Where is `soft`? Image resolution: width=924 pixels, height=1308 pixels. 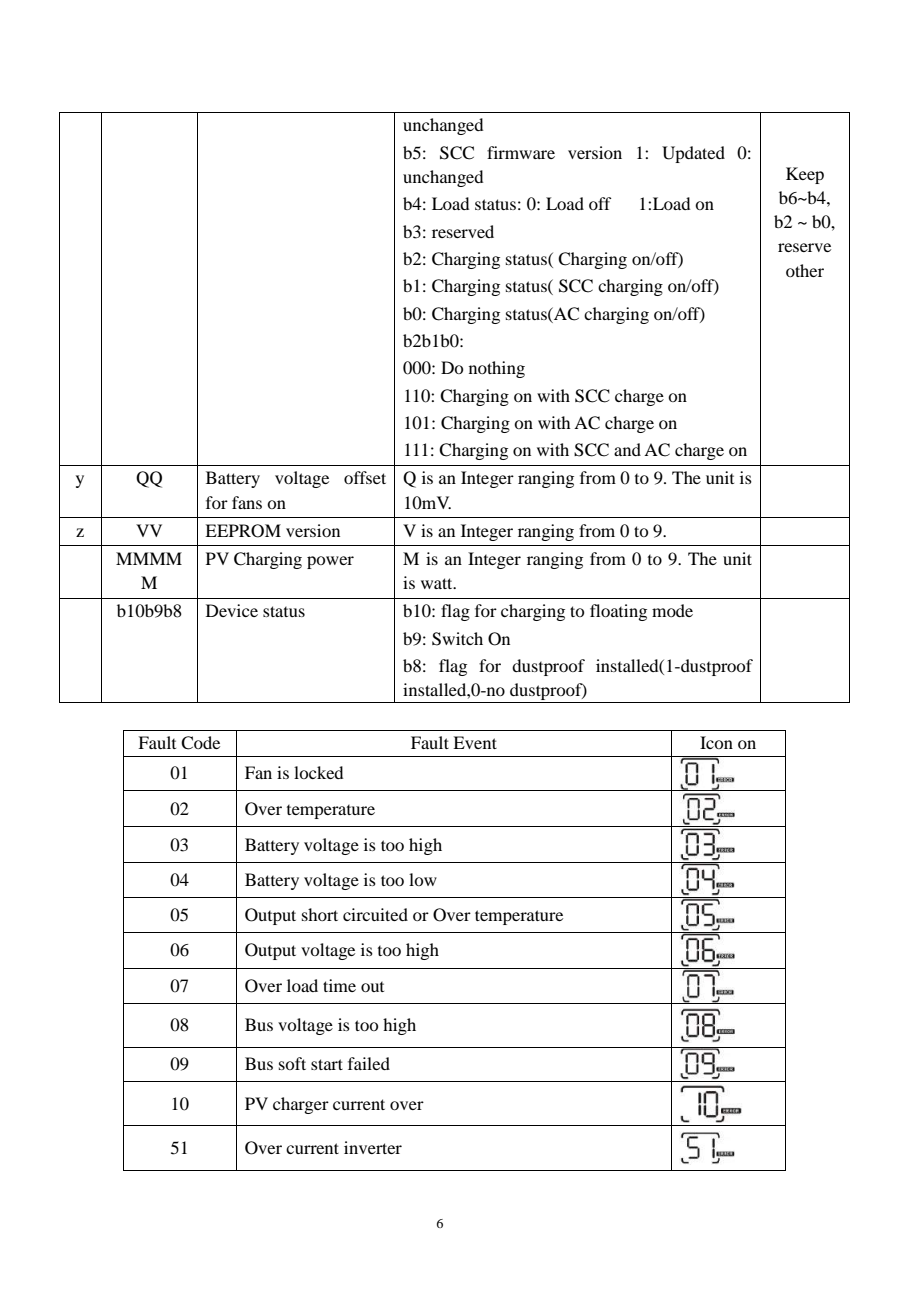
soft is located at coordinates (292, 1063).
